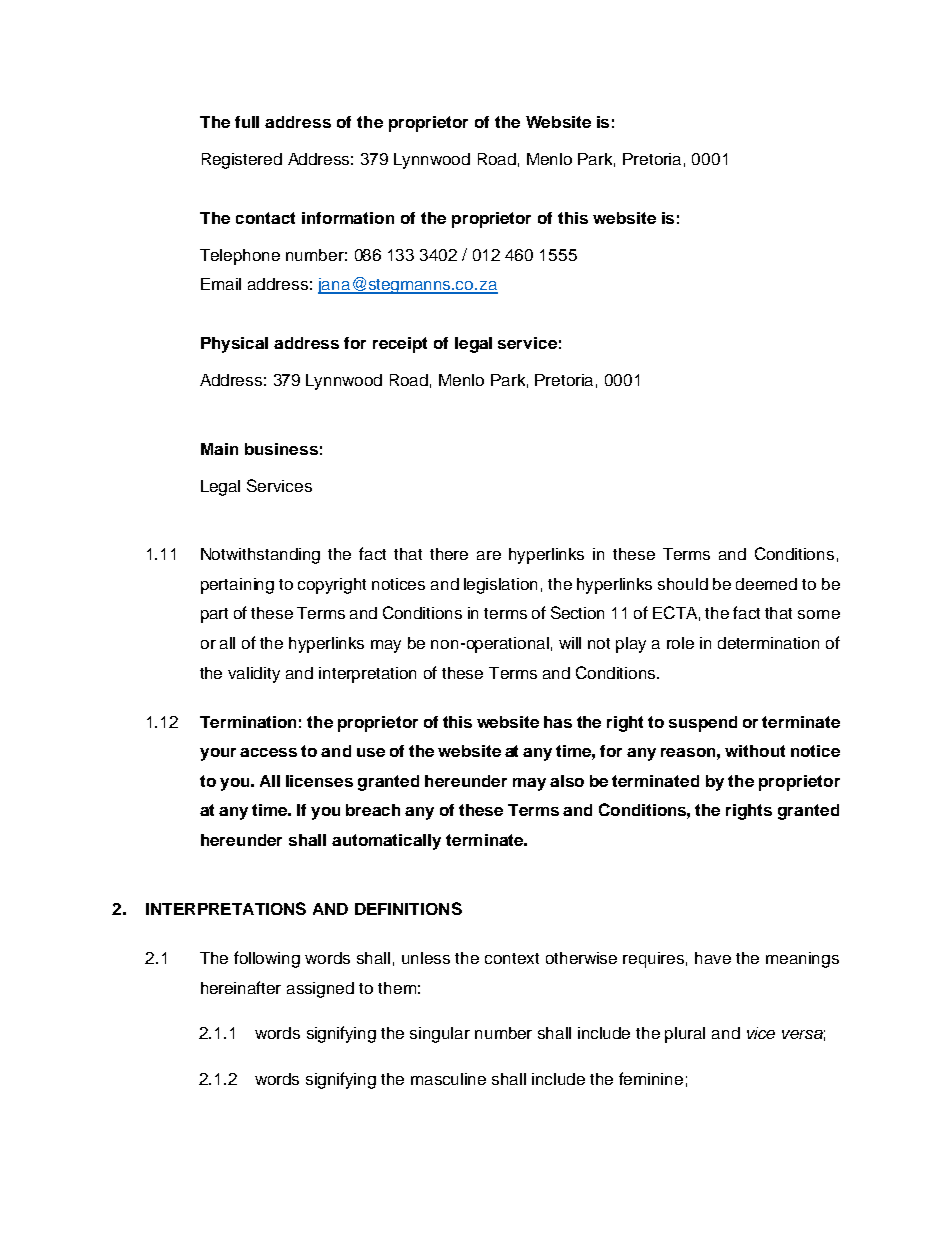 The width and height of the screenshot is (952, 1233). I want to click on Registered, so click(242, 161).
